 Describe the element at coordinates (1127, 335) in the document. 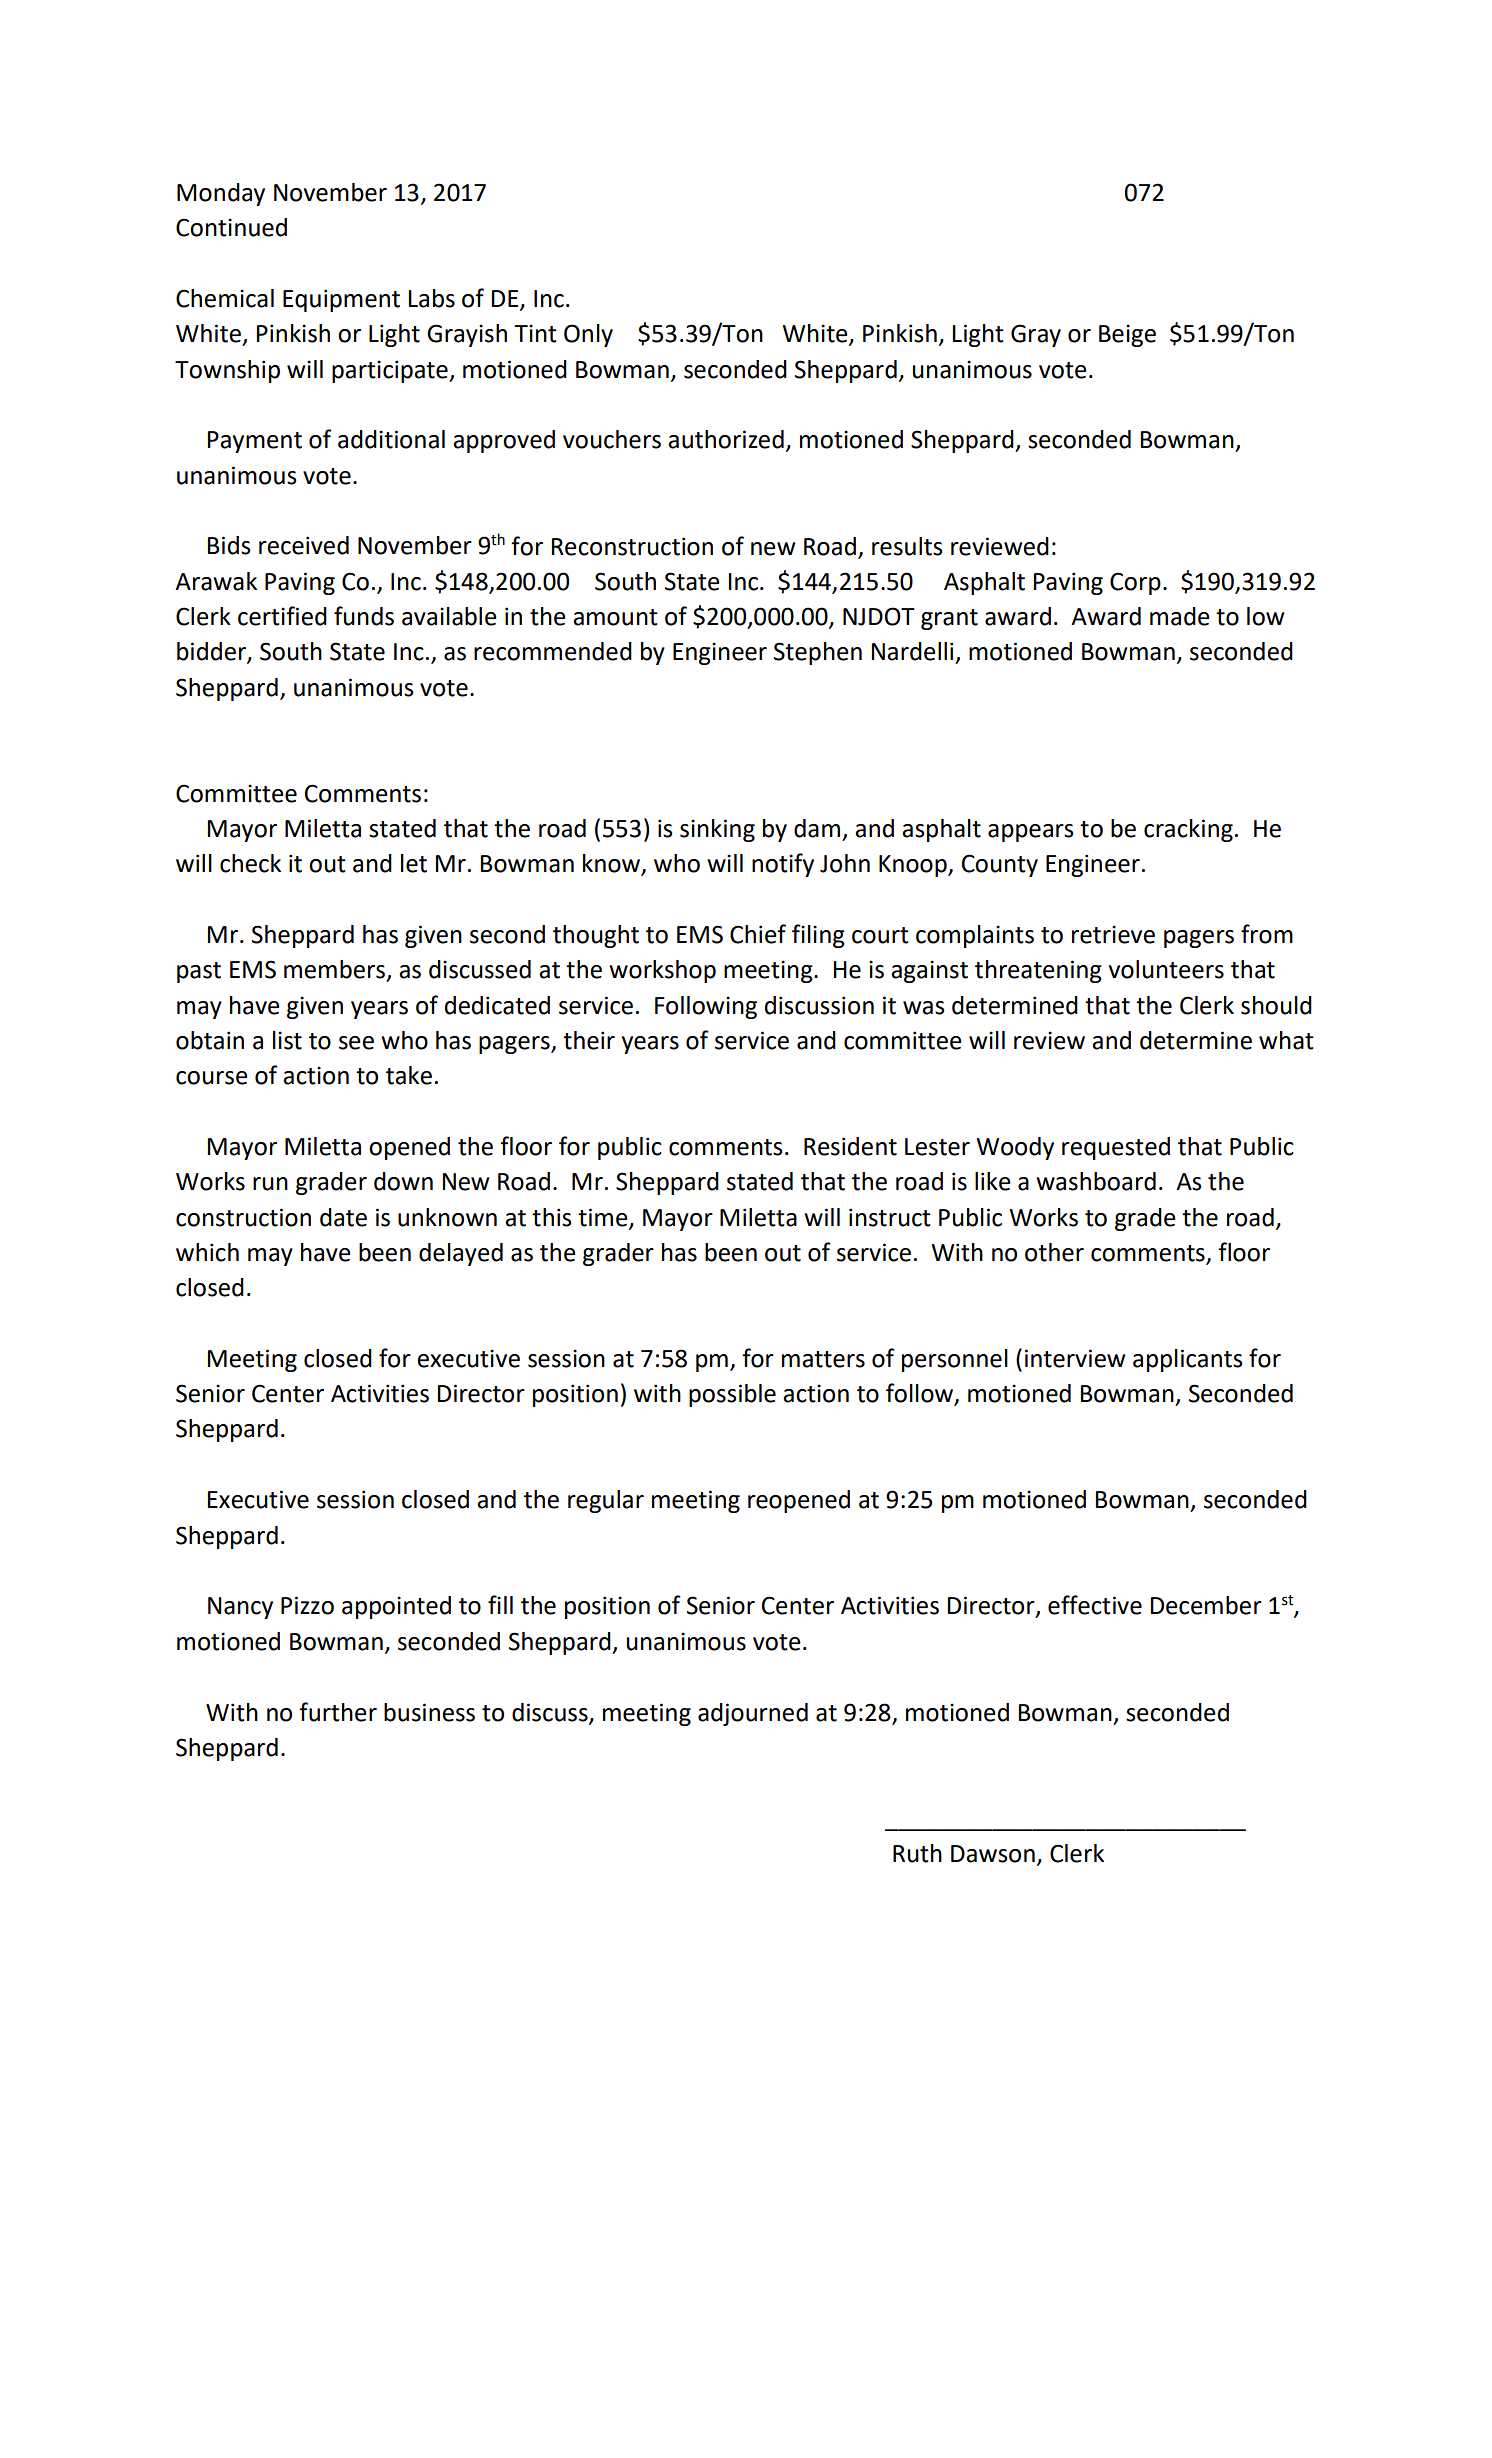

I see `Beige` at that location.
